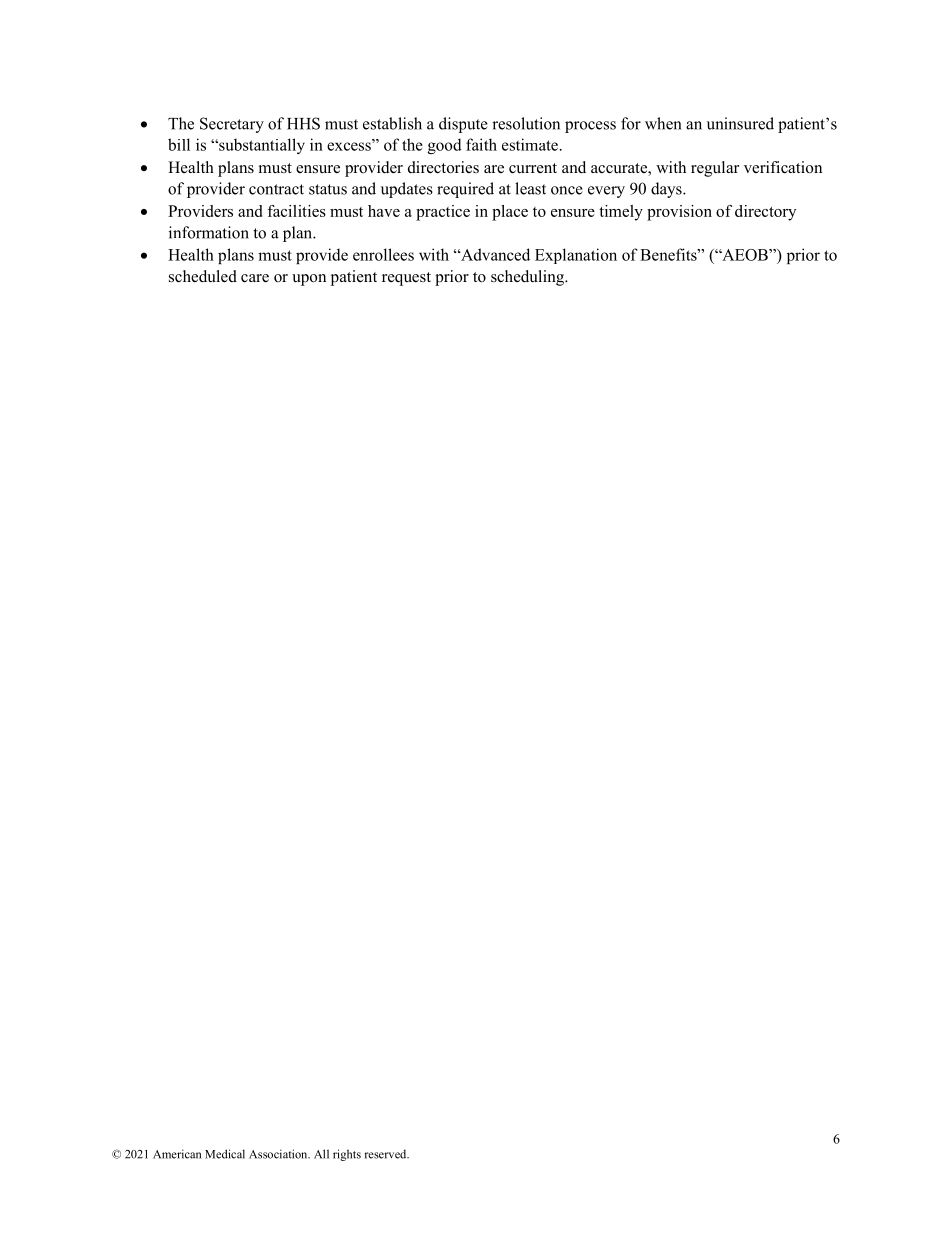 The width and height of the screenshot is (952, 1233). Describe the element at coordinates (679, 213) in the screenshot. I see `provision` at that location.
